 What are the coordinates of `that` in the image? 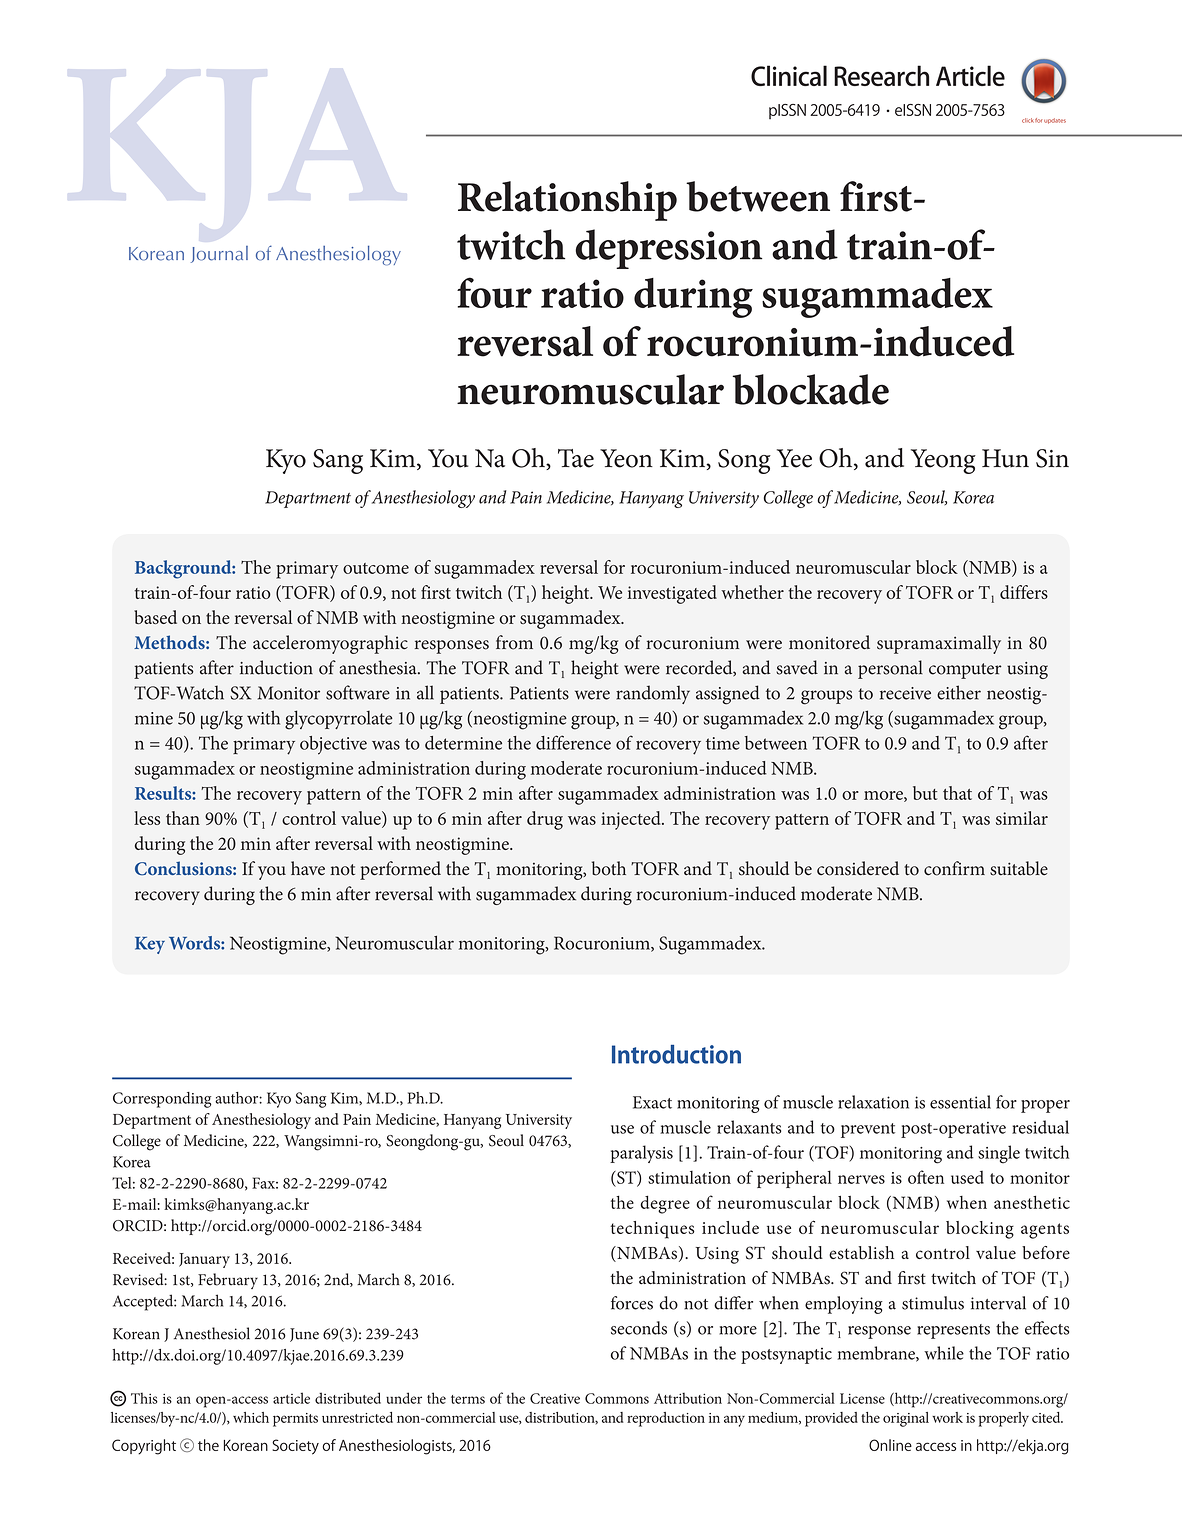 It's located at (957, 793).
